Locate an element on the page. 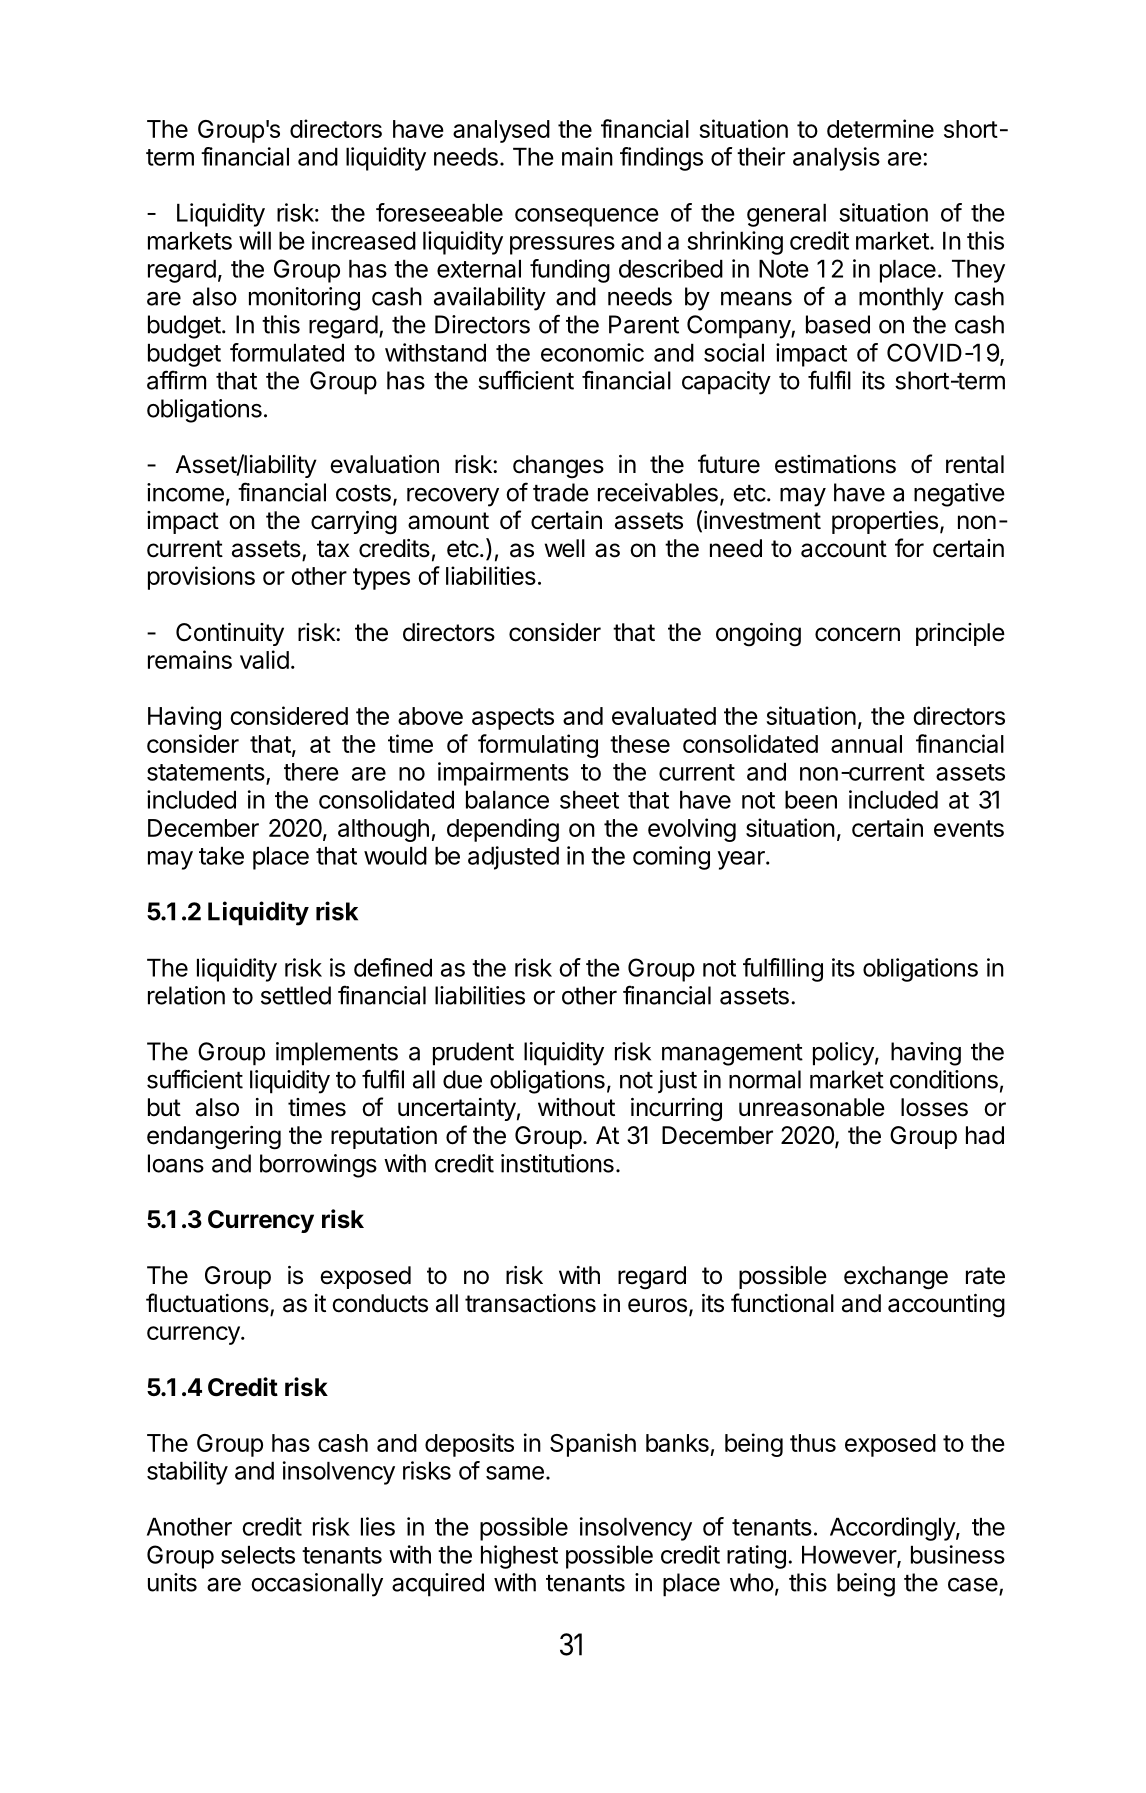 The height and width of the image is (1793, 1146). analysis is located at coordinates (836, 159).
